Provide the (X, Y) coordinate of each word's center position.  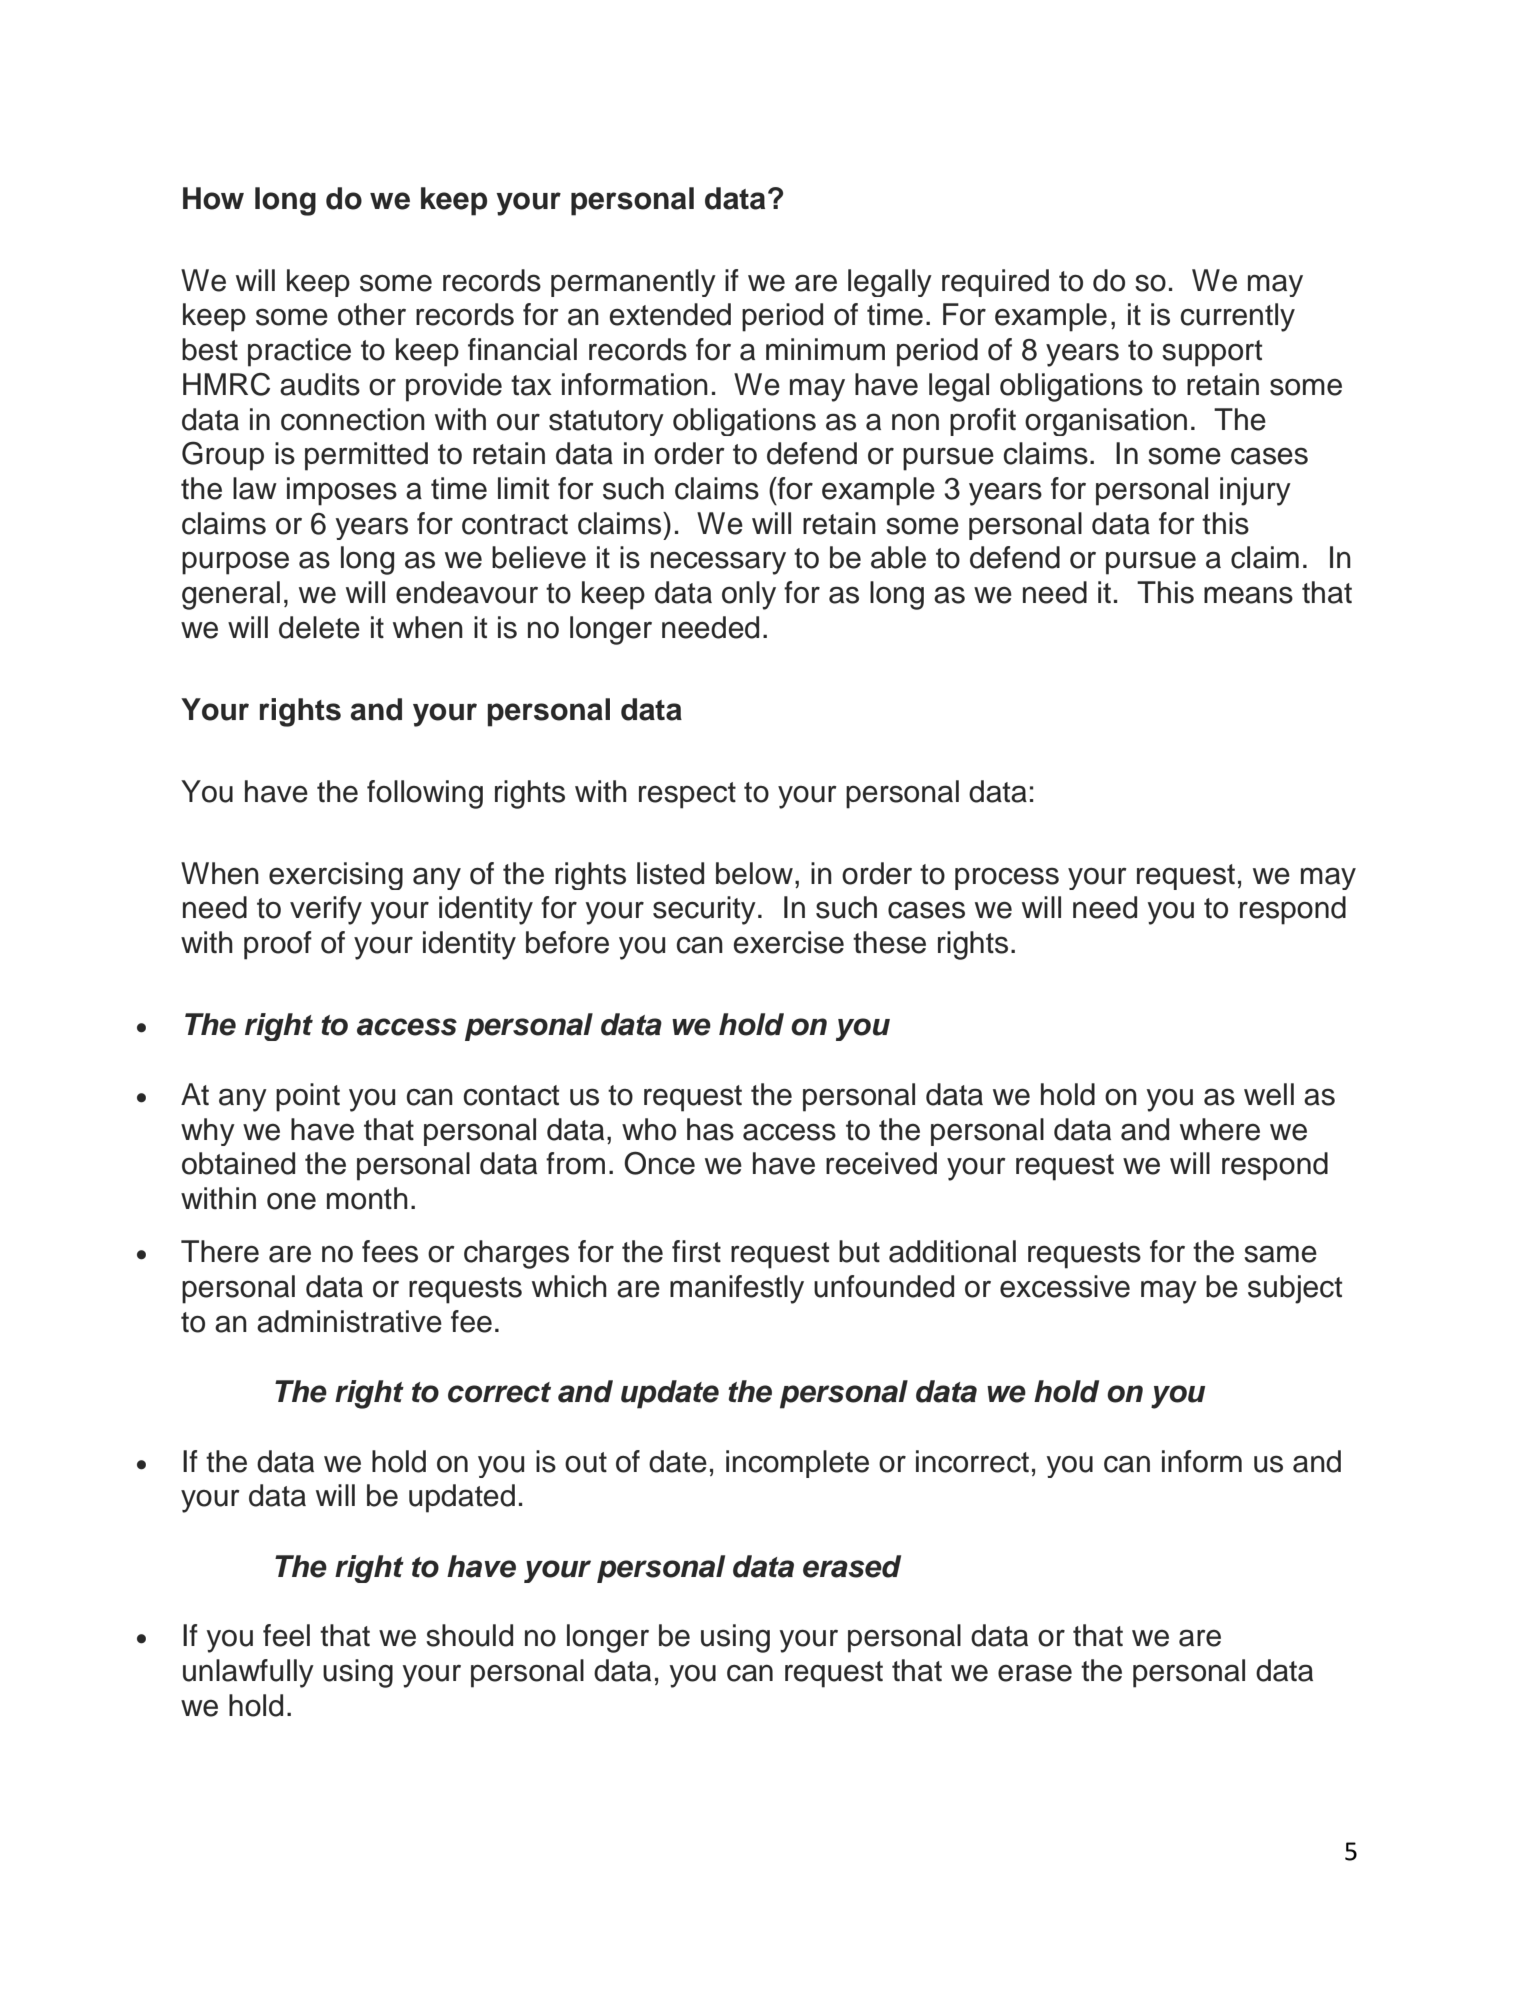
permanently (633, 283)
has (710, 1129)
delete (319, 627)
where (1220, 1129)
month (367, 1198)
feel (286, 1635)
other (372, 314)
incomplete (797, 1464)
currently (1237, 317)
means (1248, 595)
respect (687, 795)
